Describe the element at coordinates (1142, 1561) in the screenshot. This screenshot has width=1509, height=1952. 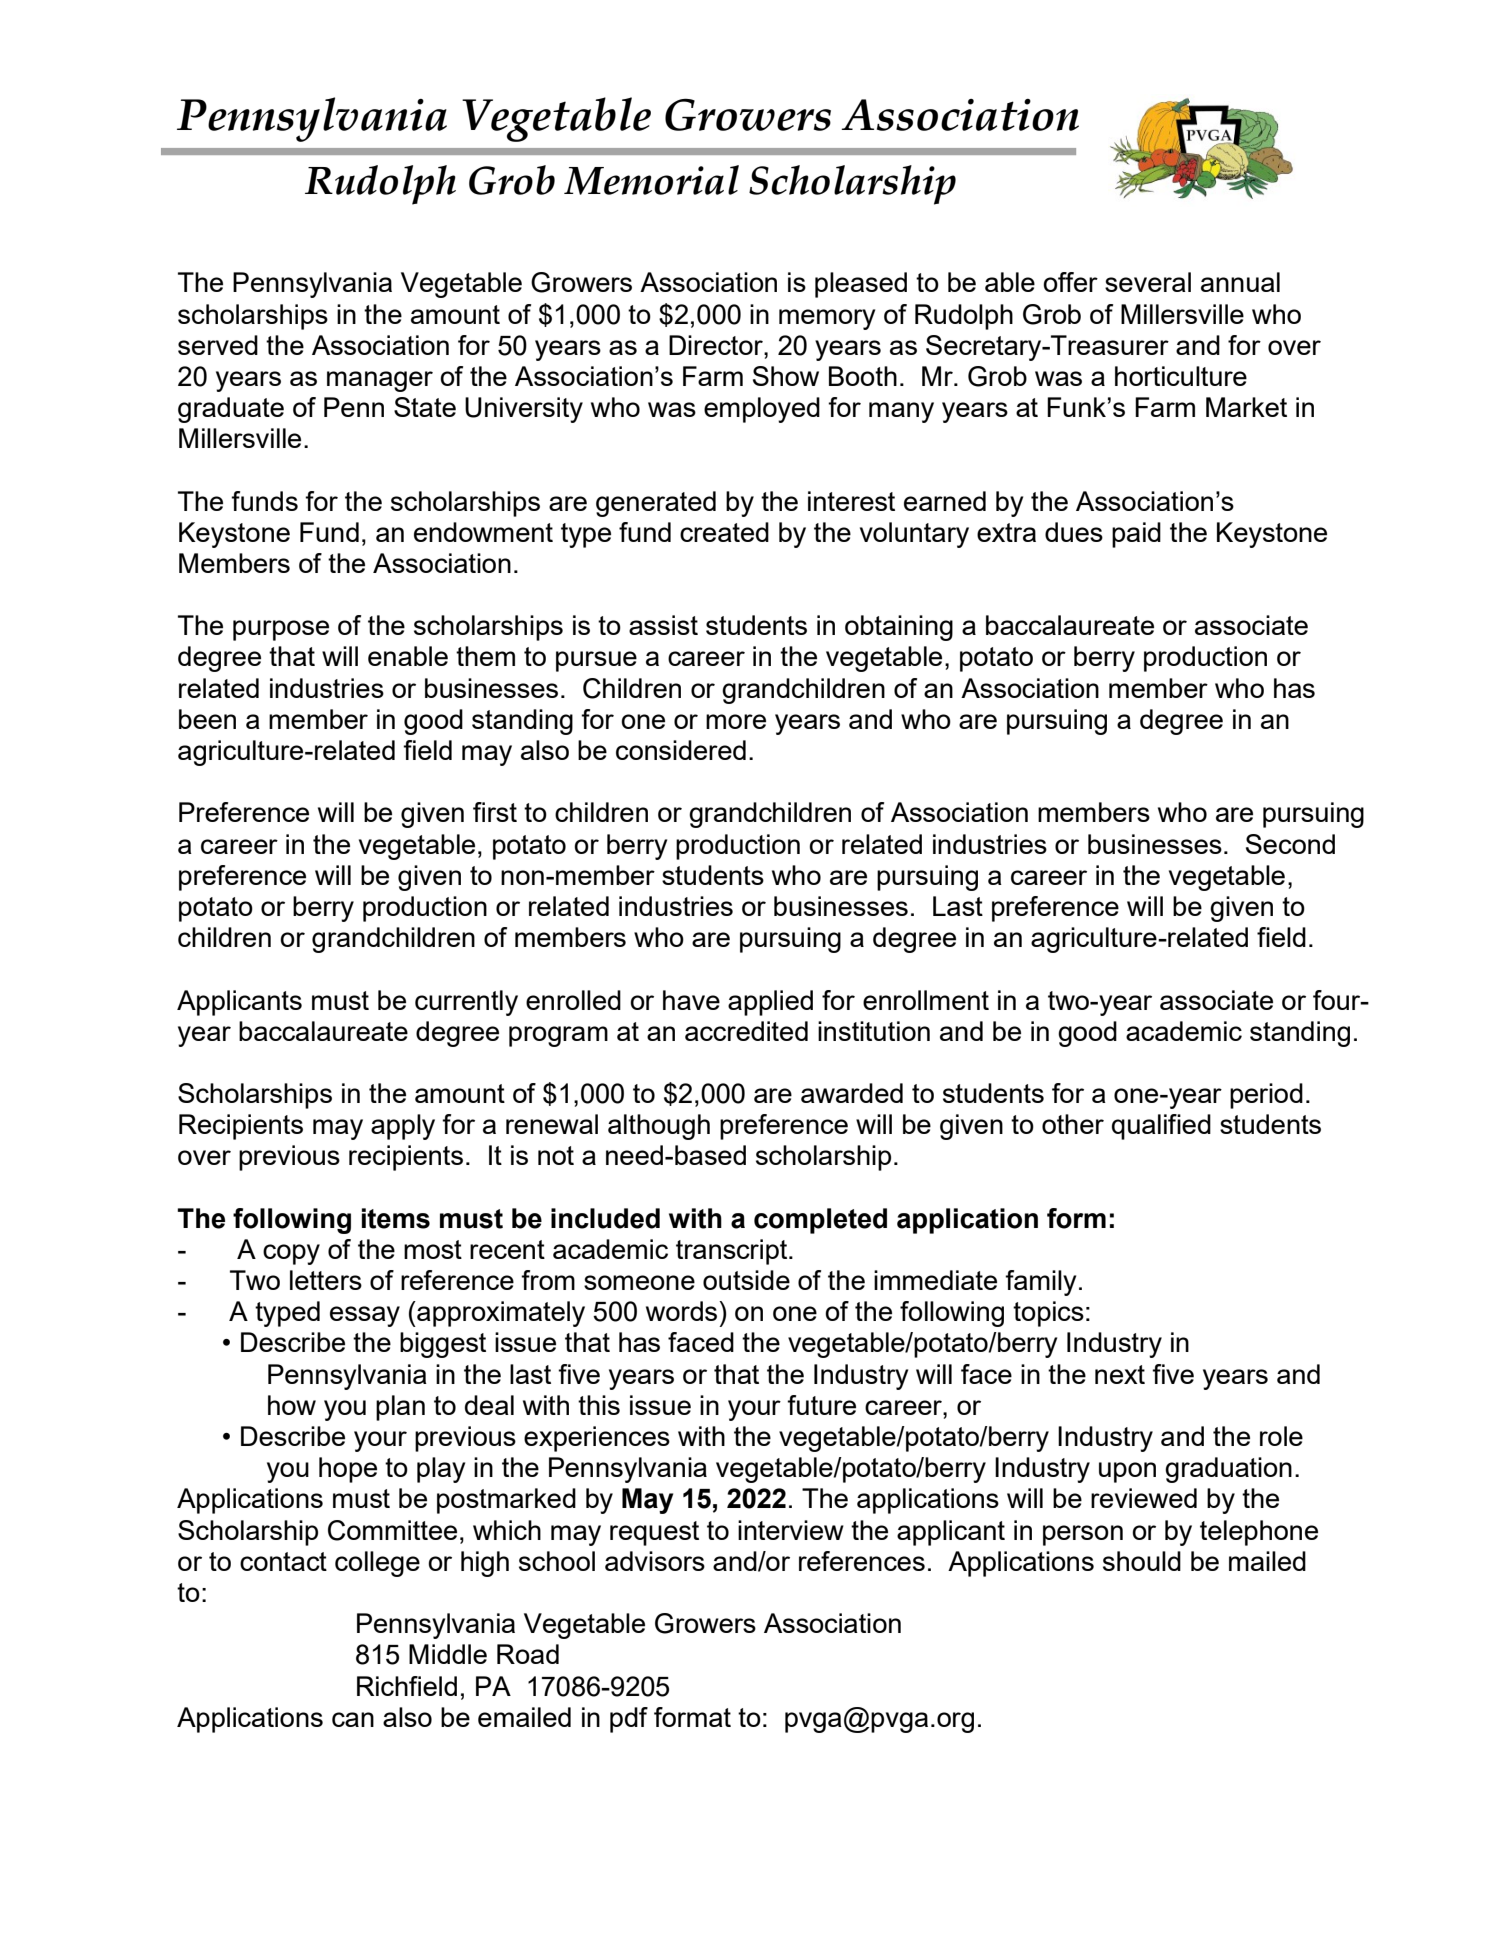
I see `should` at that location.
